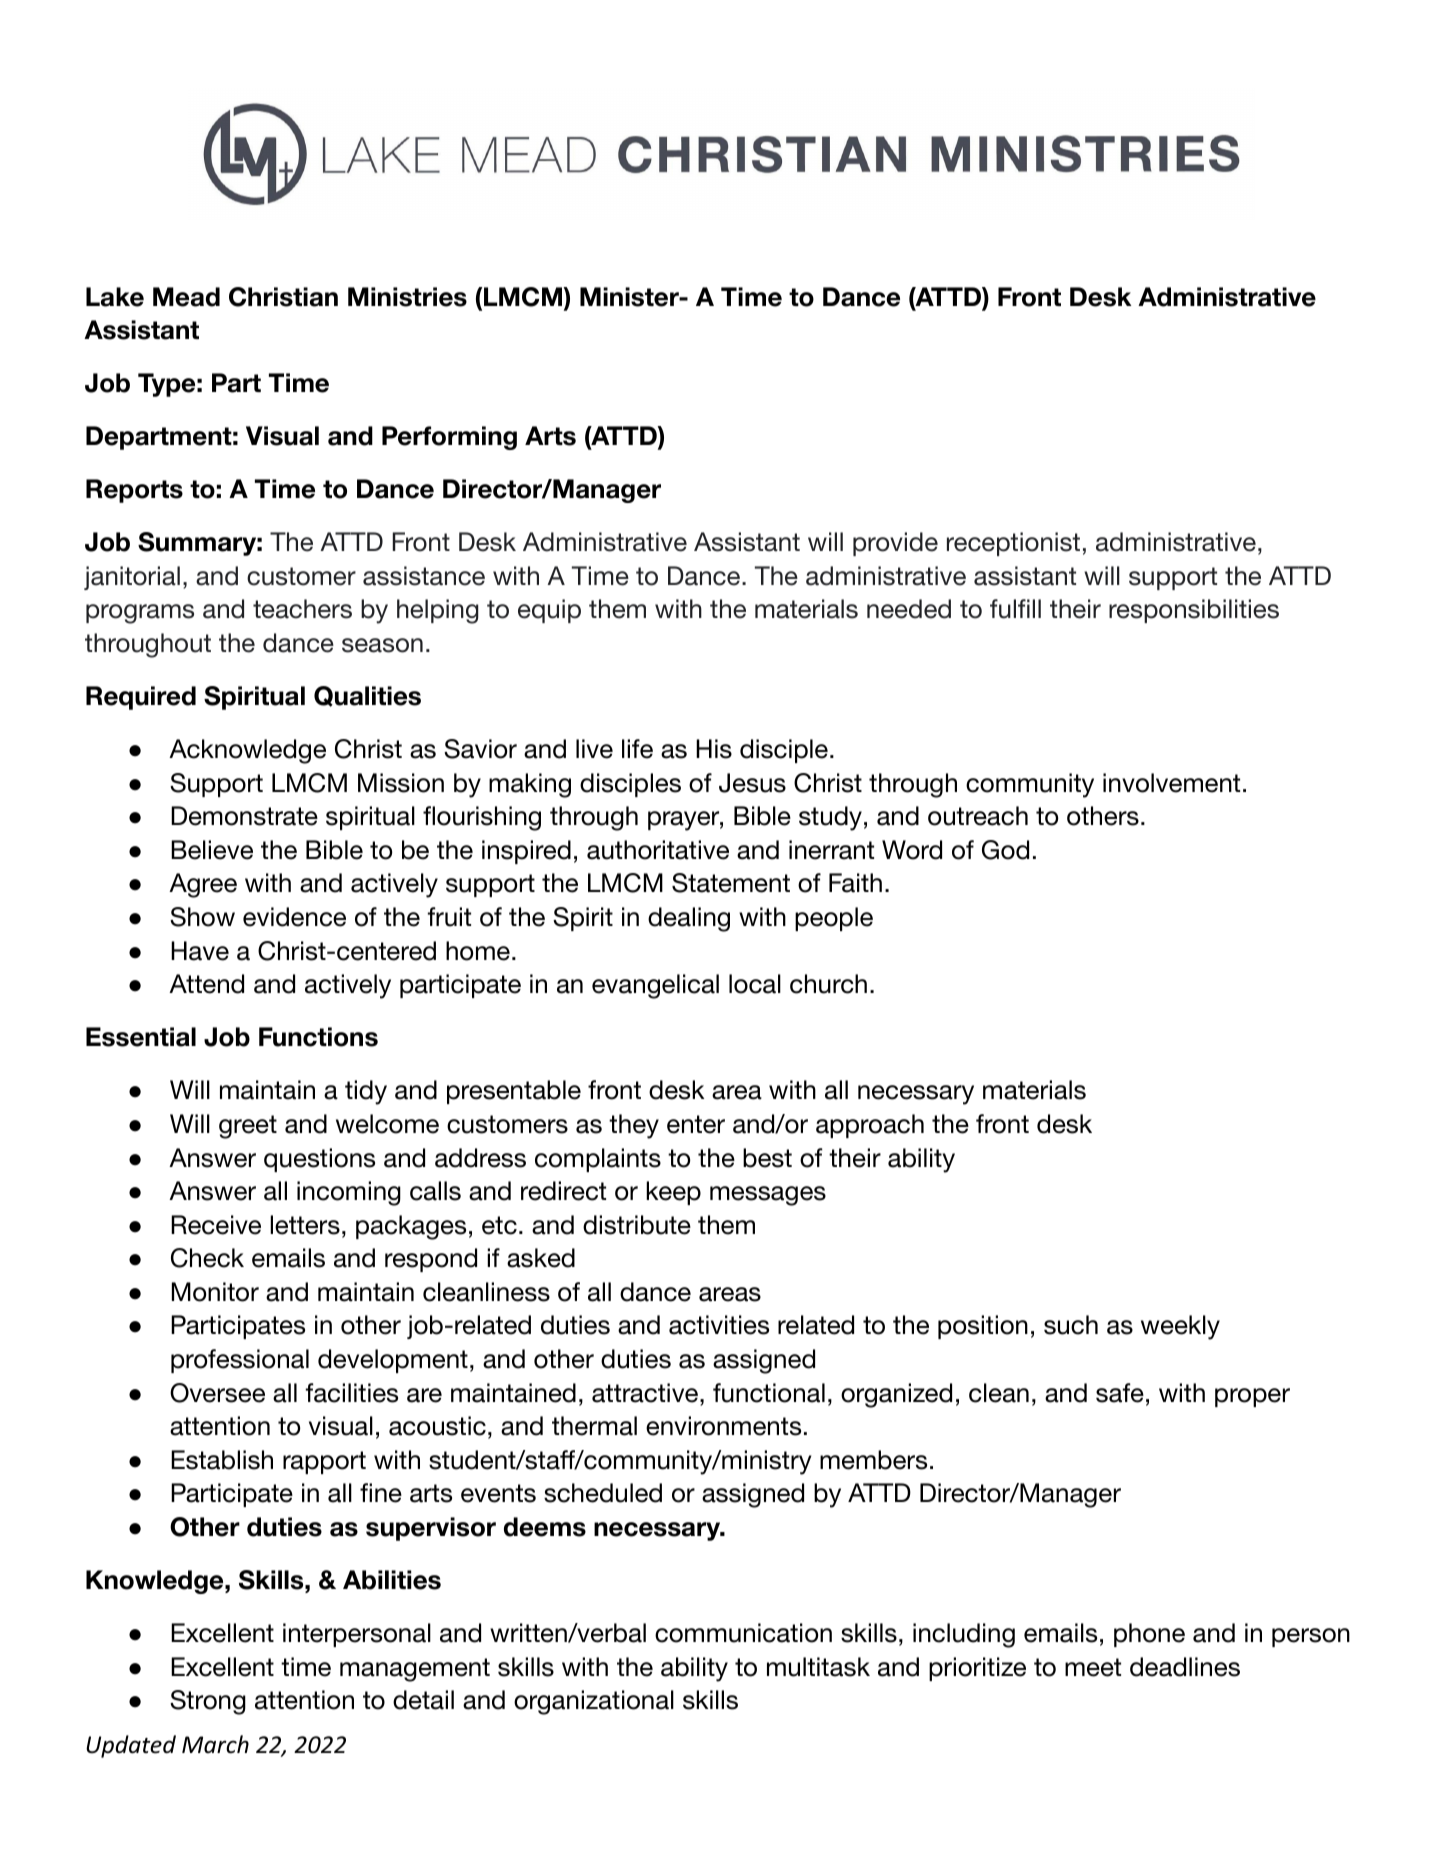  Describe the element at coordinates (208, 1702) in the screenshot. I see `Strong` at that location.
